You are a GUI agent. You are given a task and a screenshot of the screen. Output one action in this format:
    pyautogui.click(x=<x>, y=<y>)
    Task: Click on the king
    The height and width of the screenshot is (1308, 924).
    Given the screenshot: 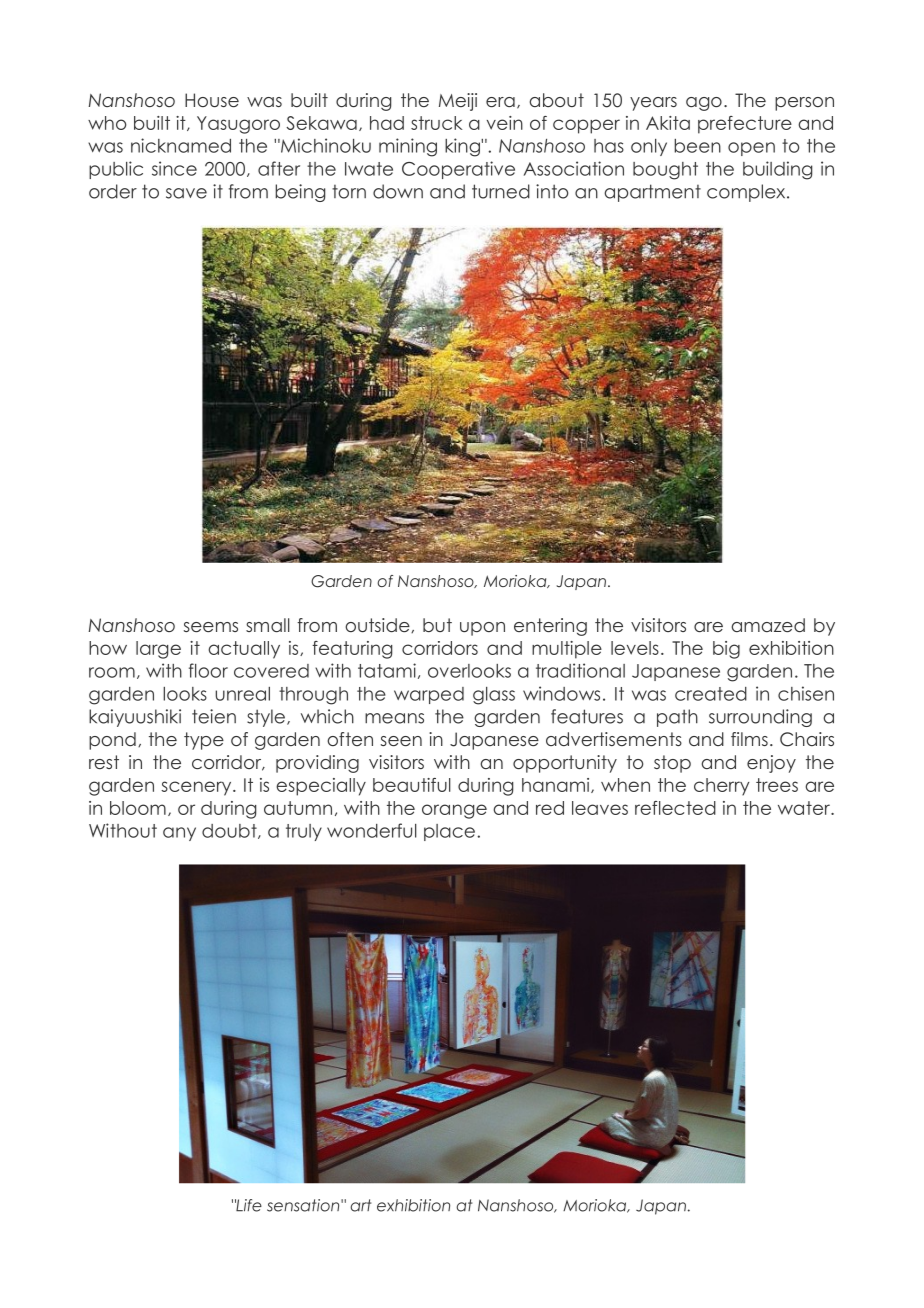 What is the action you would take?
    pyautogui.click(x=463, y=147)
